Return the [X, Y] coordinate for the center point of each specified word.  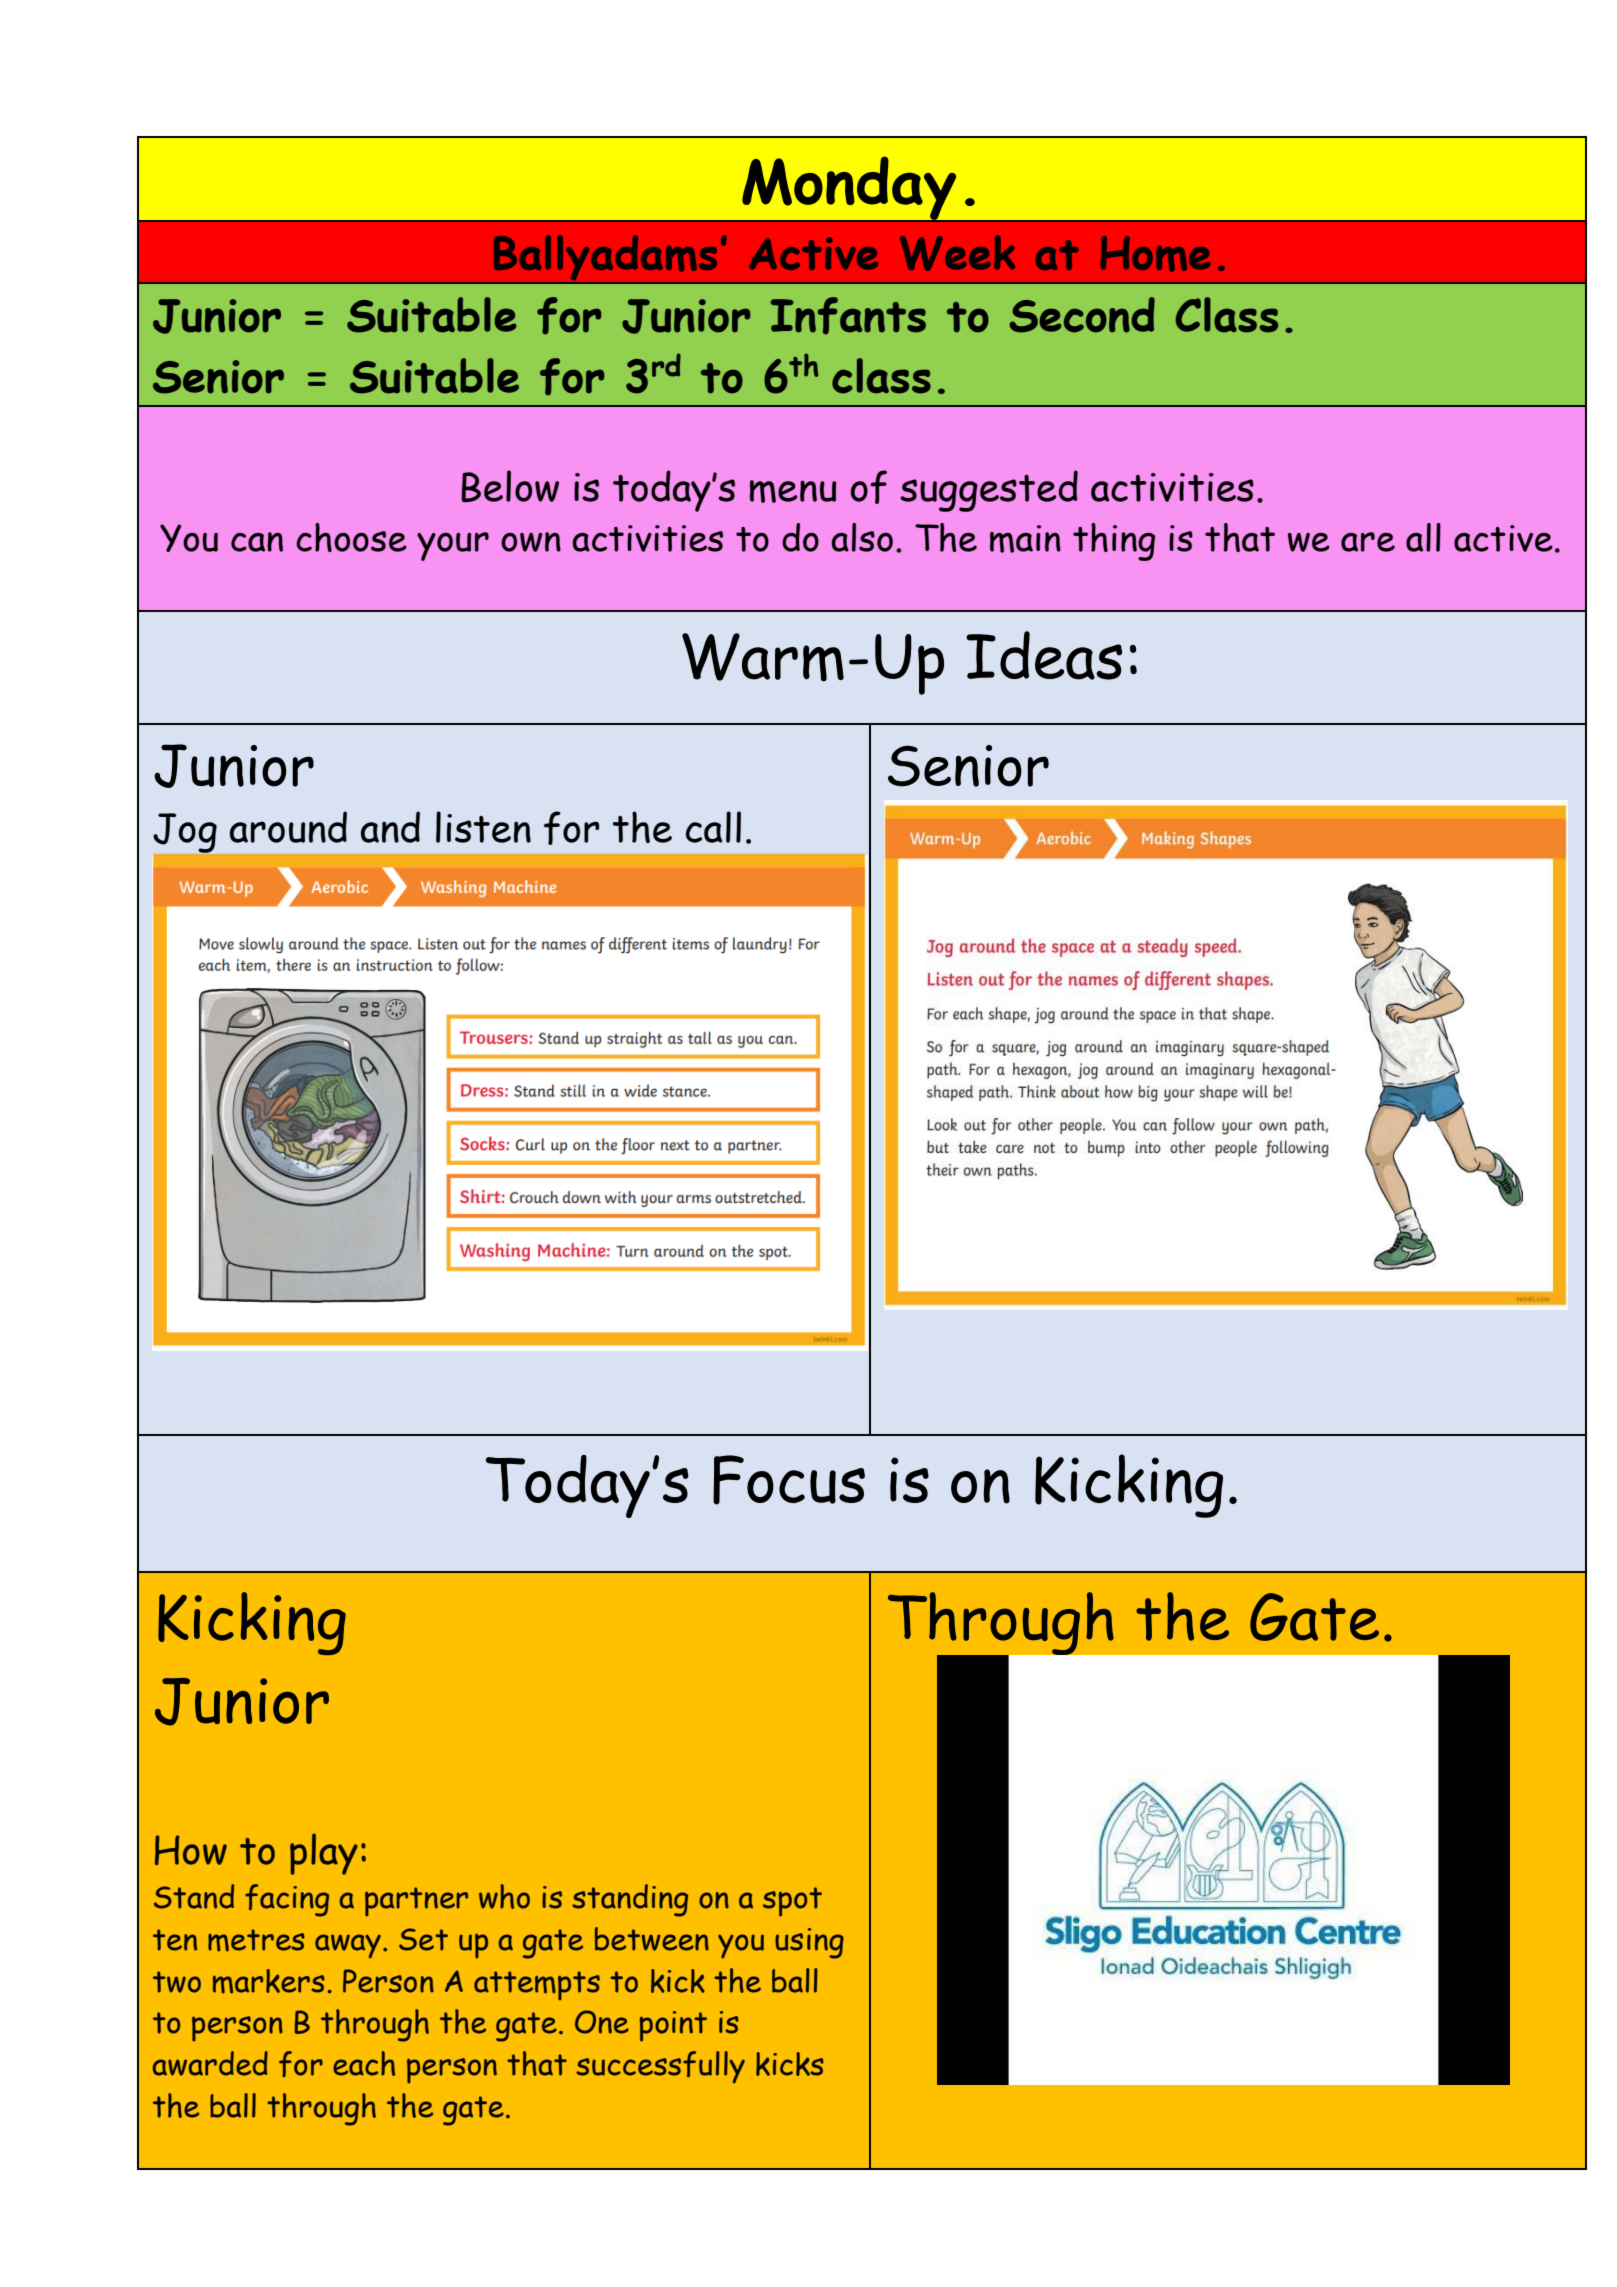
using [809, 1943]
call [713, 827]
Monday [849, 189]
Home [1155, 254]
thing [1114, 542]
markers [269, 1981]
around [288, 827]
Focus [789, 1480]
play [324, 1854]
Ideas [1044, 655]
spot [792, 1902]
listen [483, 827]
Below [510, 486]
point [673, 2026]
